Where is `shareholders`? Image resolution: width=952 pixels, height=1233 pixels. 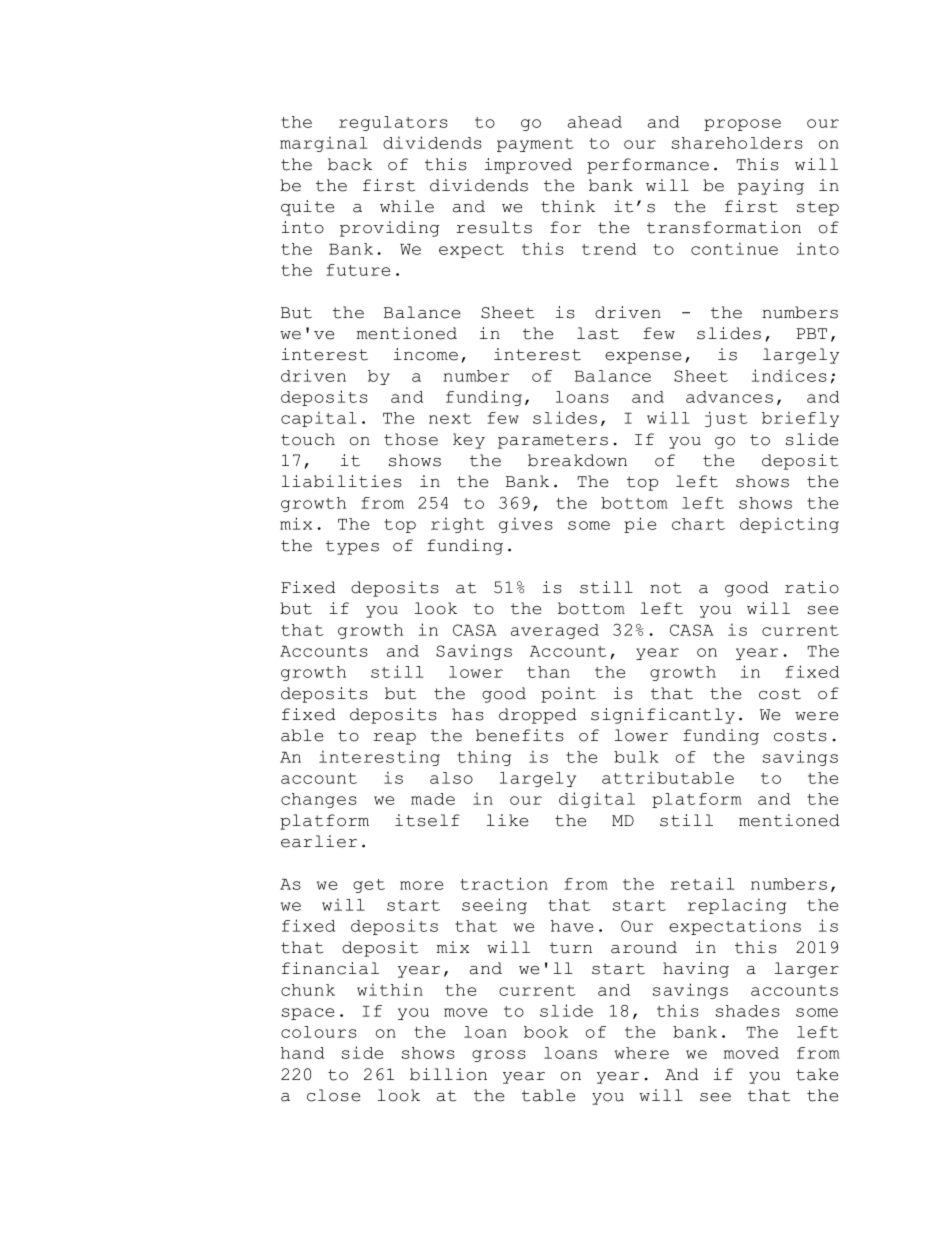
shareholders is located at coordinates (737, 143).
